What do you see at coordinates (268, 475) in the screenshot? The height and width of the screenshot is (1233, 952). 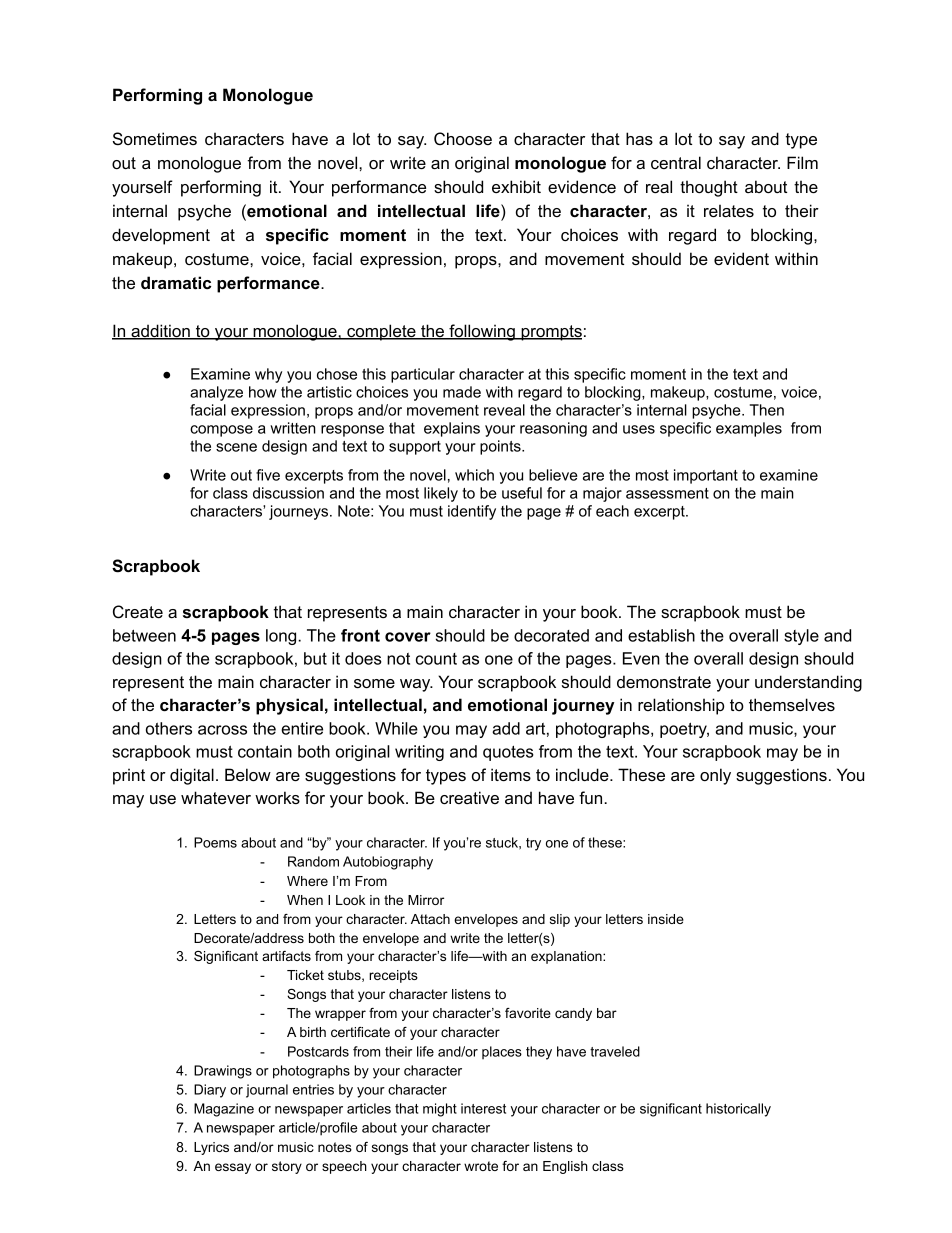 I see `five` at bounding box center [268, 475].
